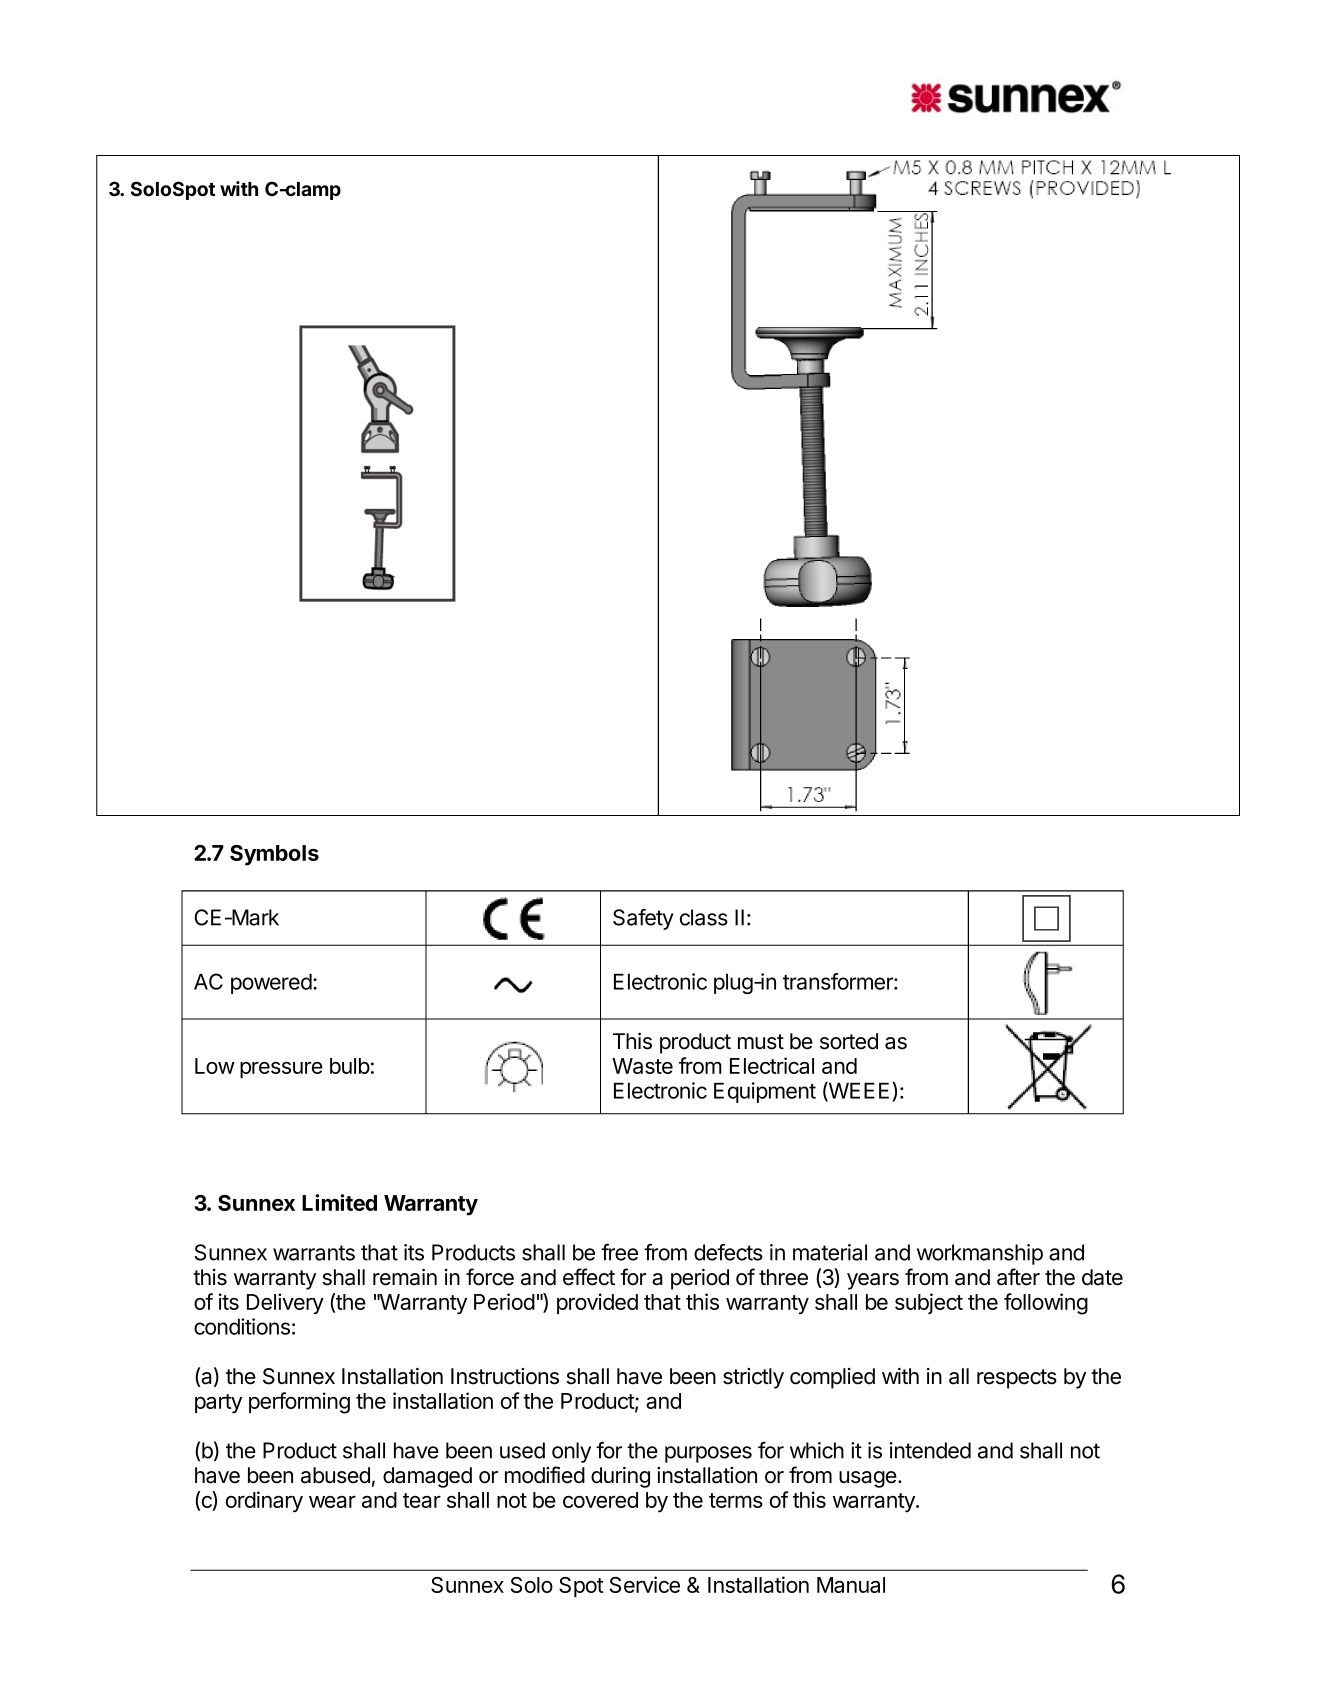  Describe the element at coordinates (980, 1254) in the image. I see `workmanship` at that location.
